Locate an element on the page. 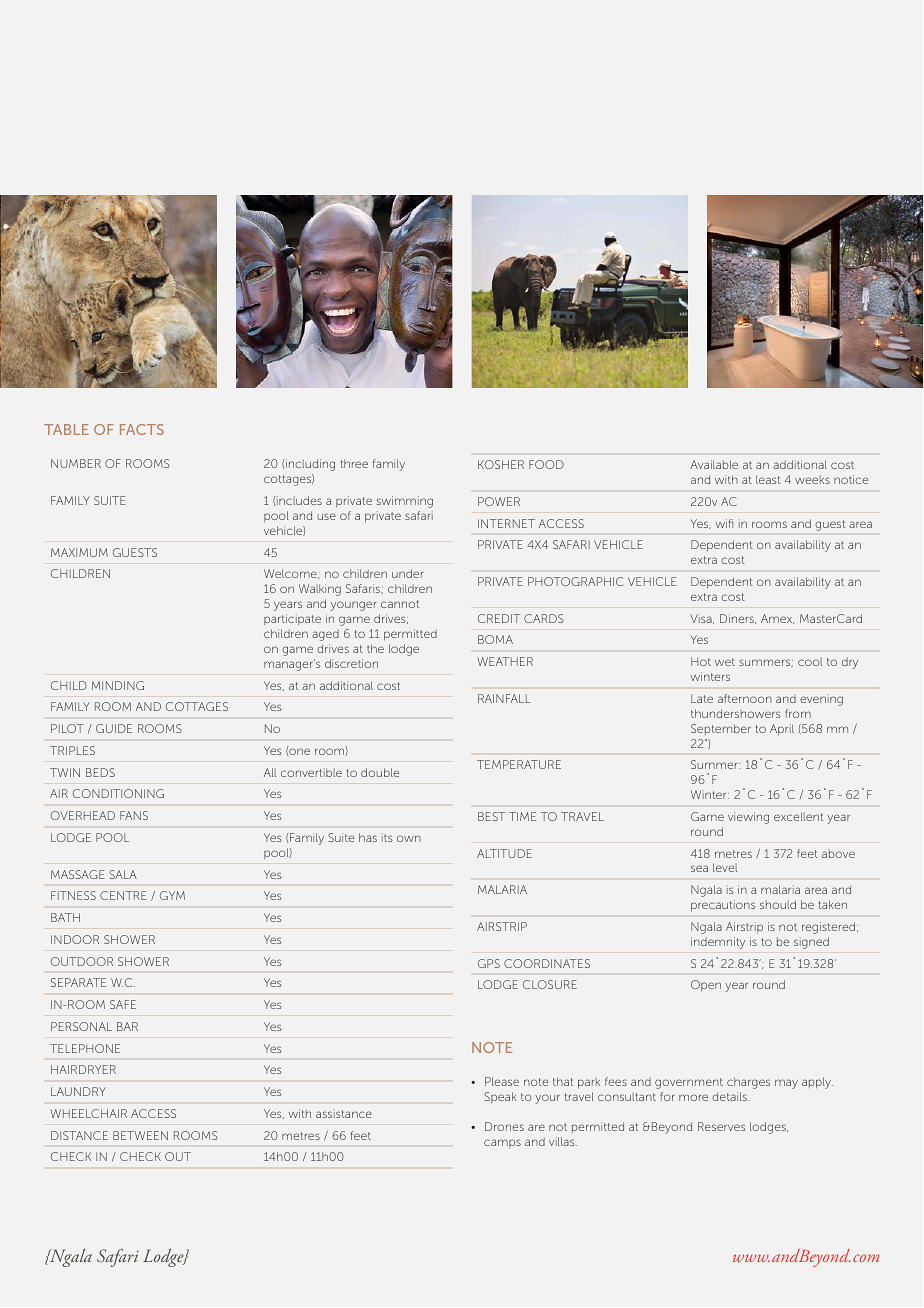 Image resolution: width=924 pixels, height=1308 pixels. KOSHER is located at coordinates (501, 464).
